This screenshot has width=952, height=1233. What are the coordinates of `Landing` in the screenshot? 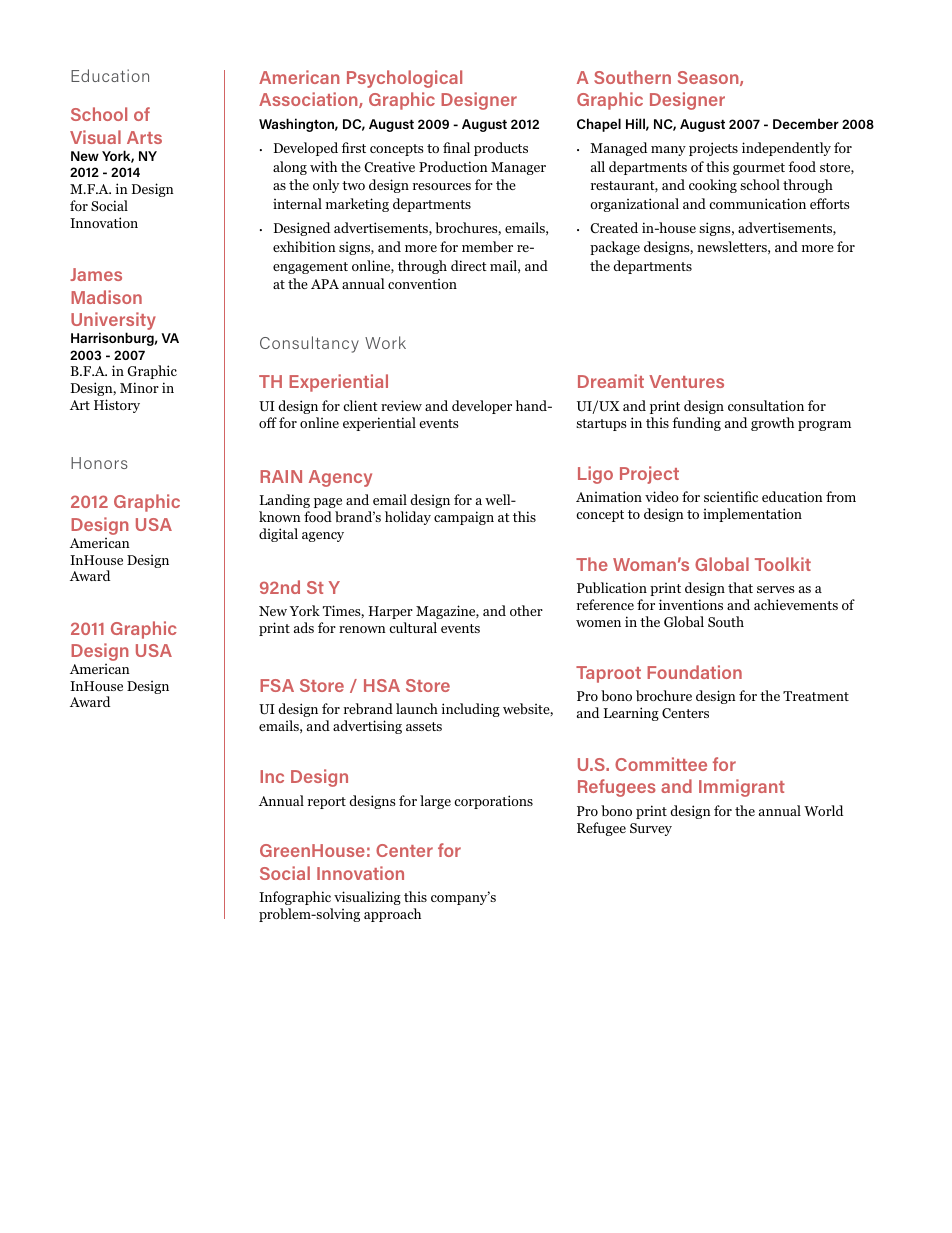 It's located at (285, 501).
